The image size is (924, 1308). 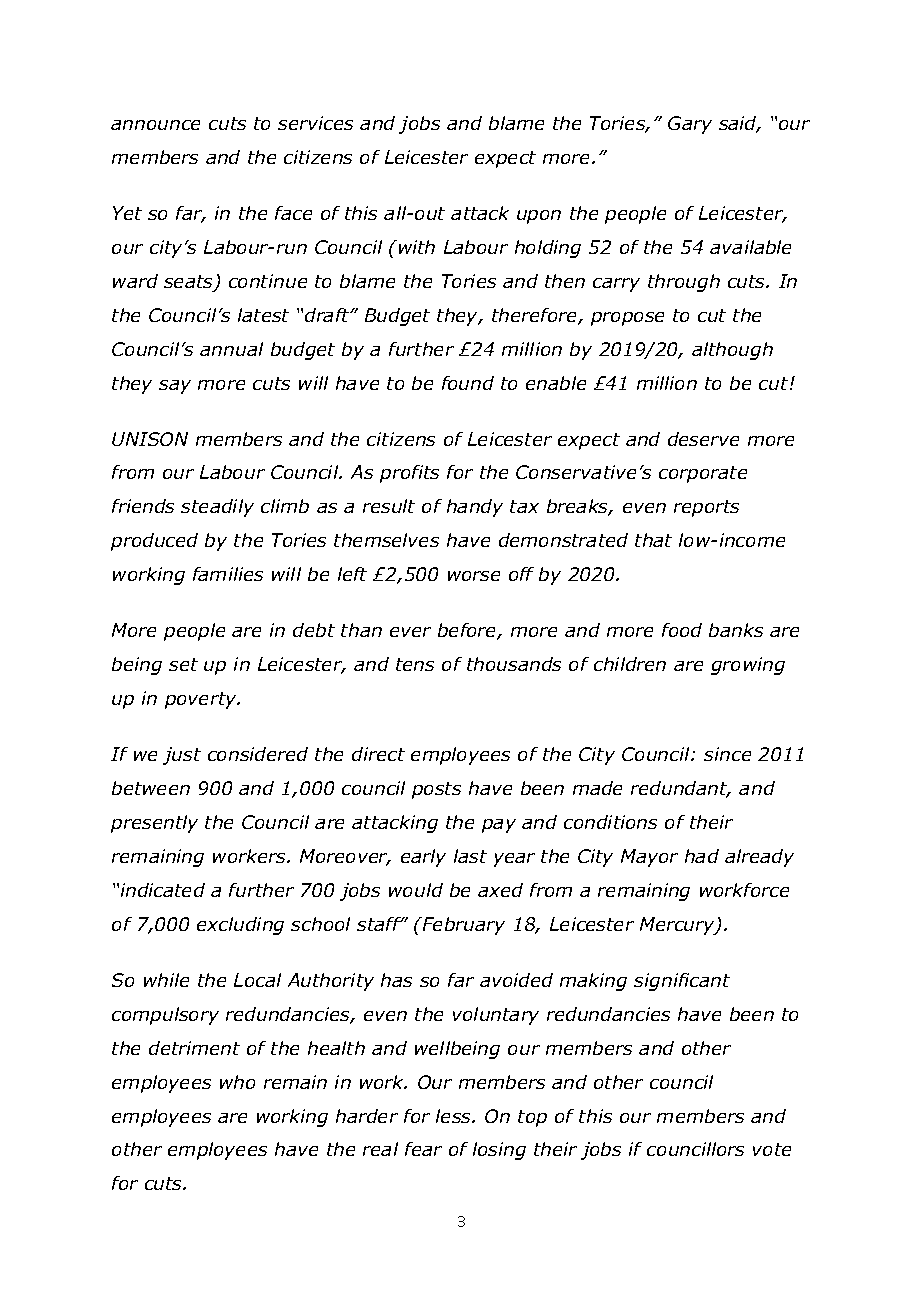 What do you see at coordinates (539, 217) in the screenshot?
I see `upon` at bounding box center [539, 217].
